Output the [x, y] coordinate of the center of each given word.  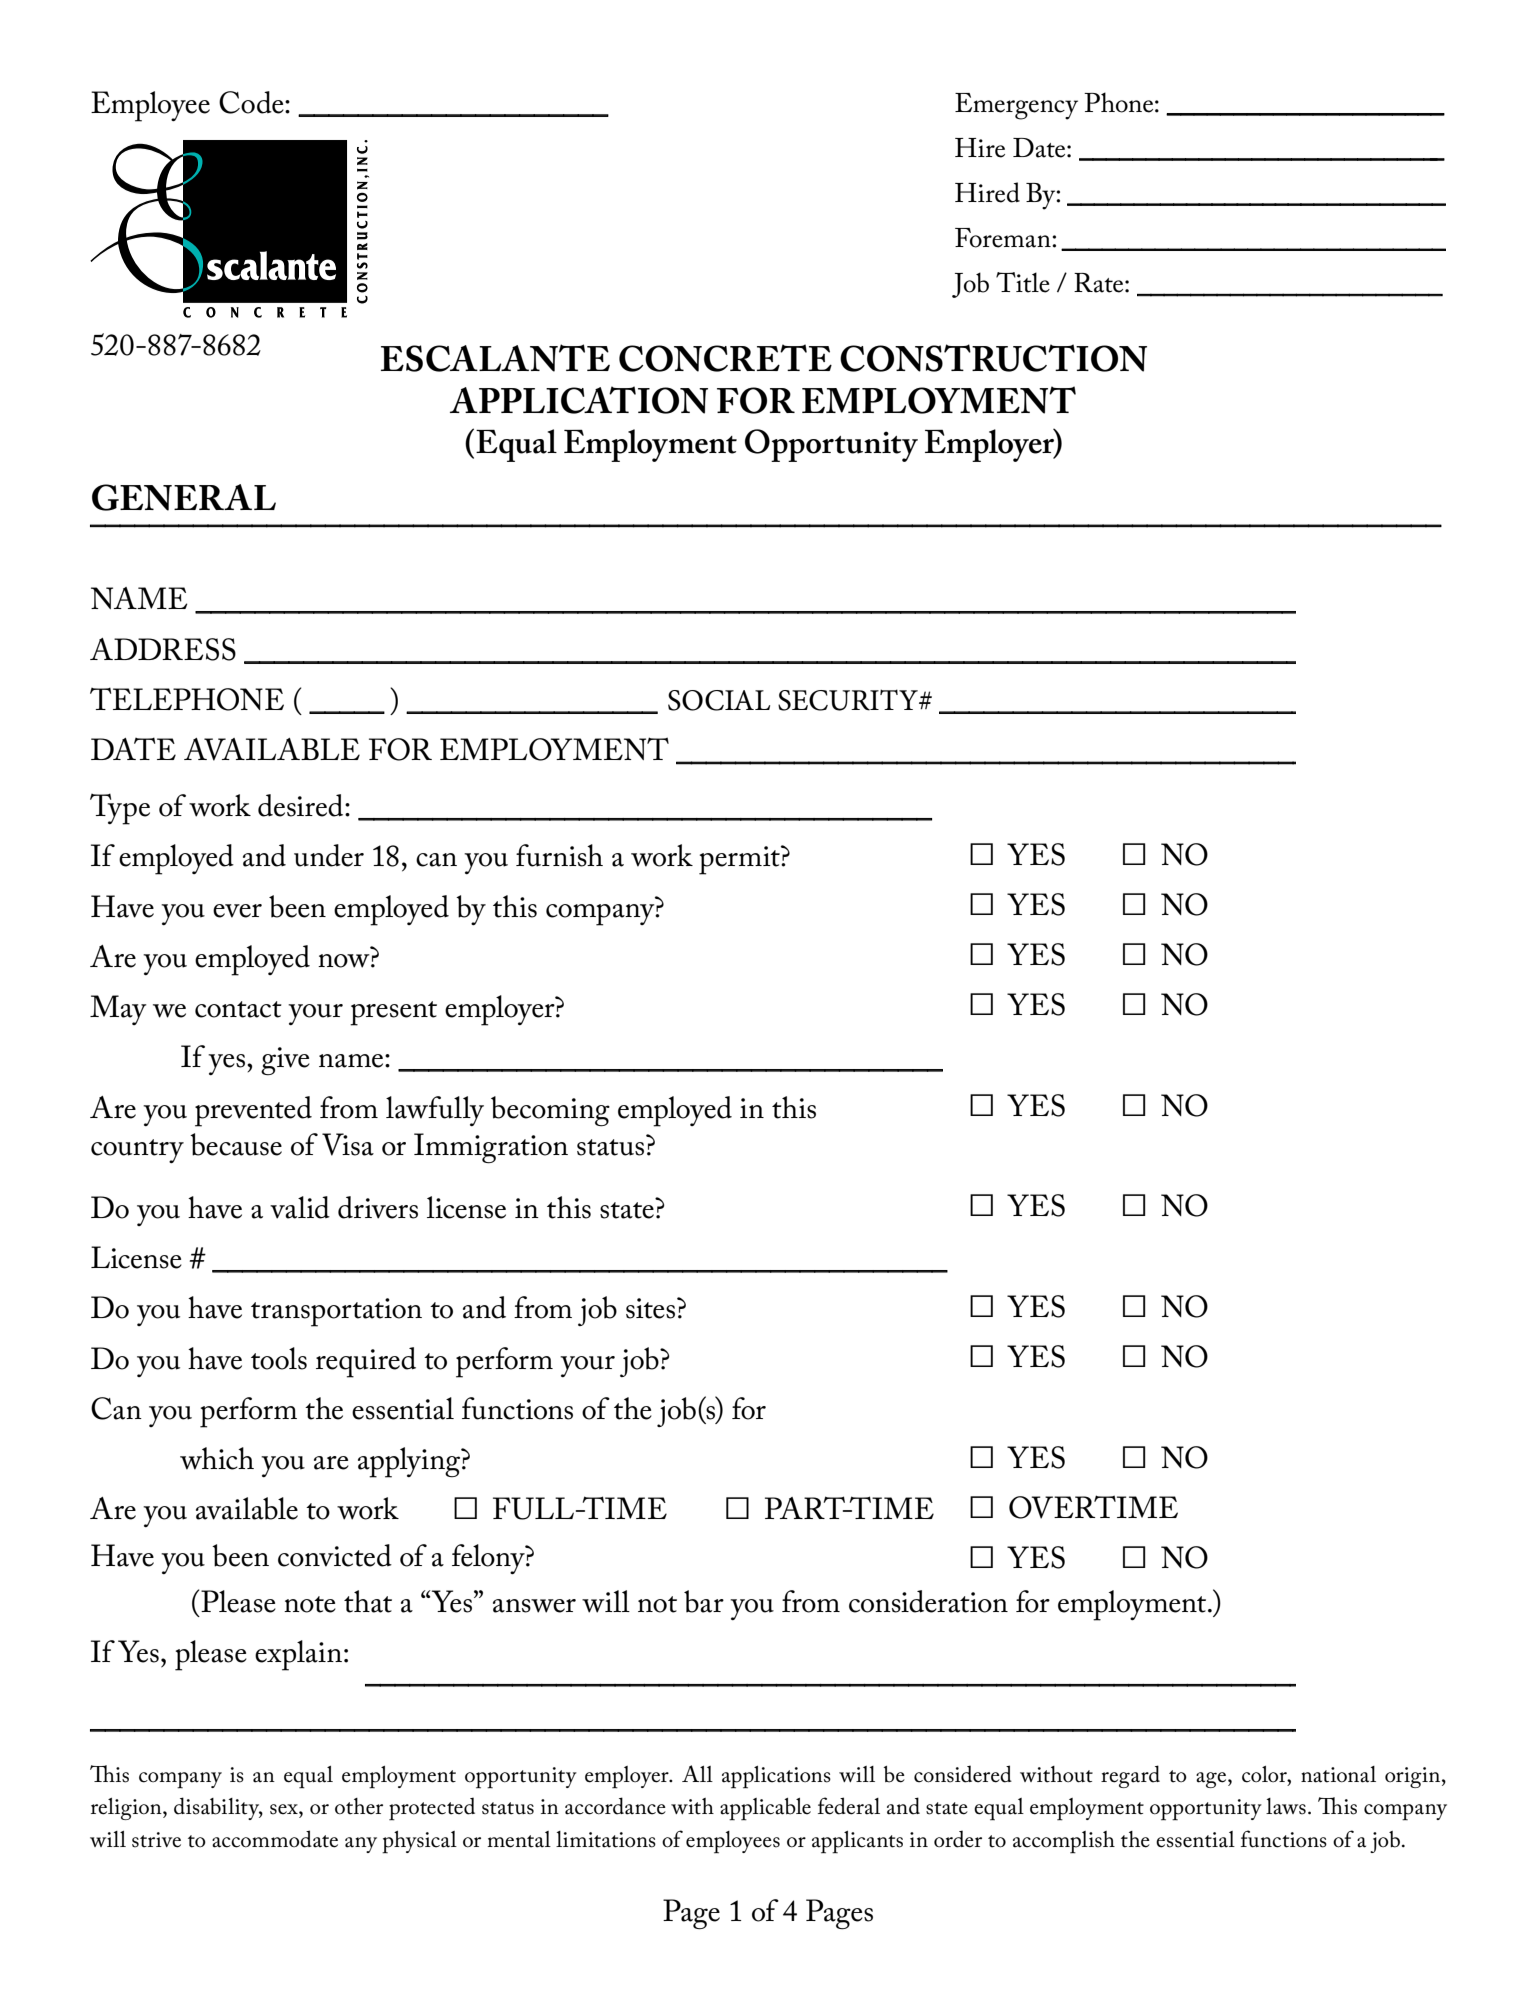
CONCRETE [725, 358]
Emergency [1016, 106]
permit [740, 860]
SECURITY [849, 700]
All [697, 1773]
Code [252, 102]
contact [238, 1009]
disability [218, 1808]
